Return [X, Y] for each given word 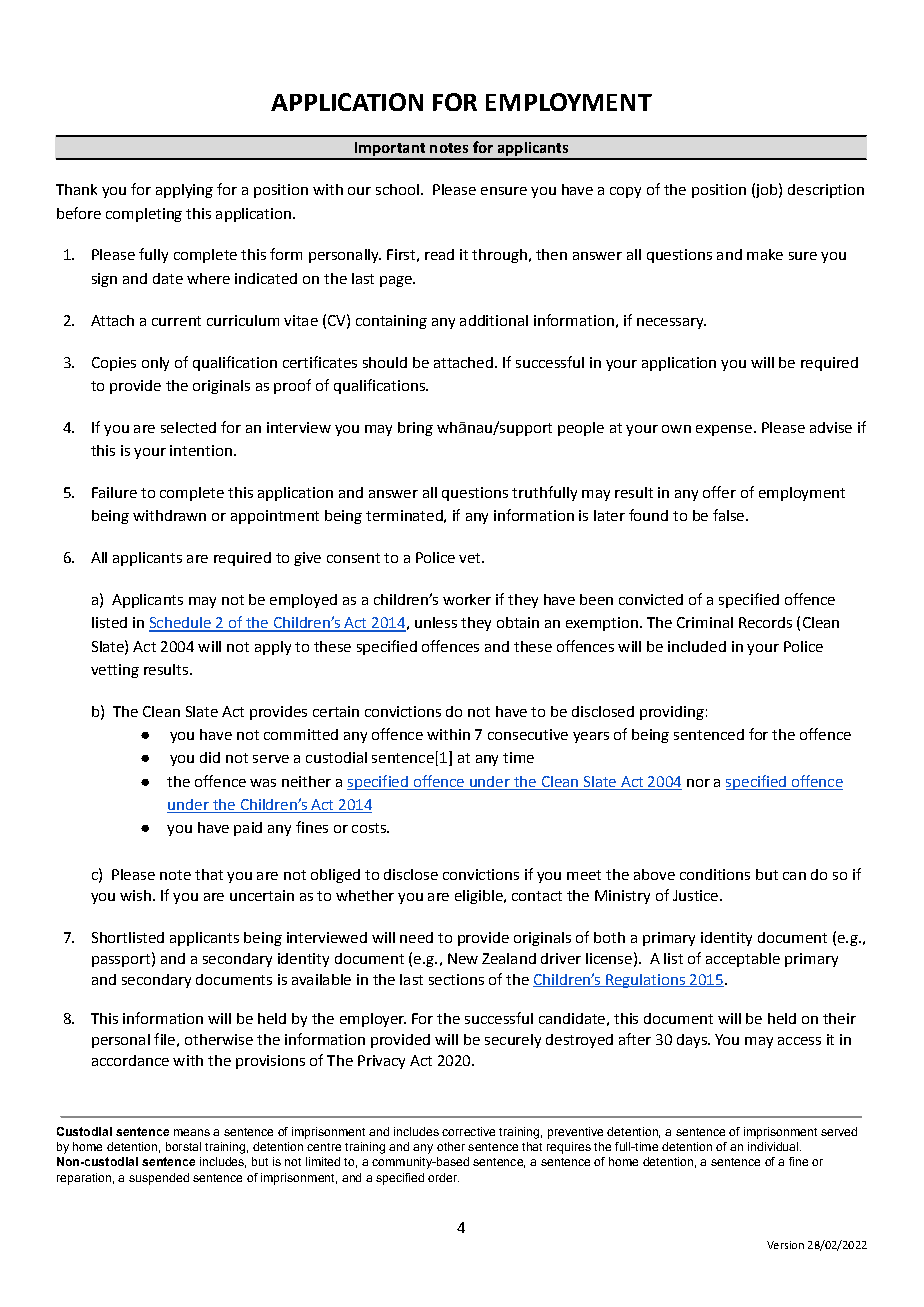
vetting [115, 671]
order [443, 1177]
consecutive [528, 734]
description [826, 191]
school [397, 189]
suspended [159, 1179]
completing [144, 215]
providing [672, 713]
